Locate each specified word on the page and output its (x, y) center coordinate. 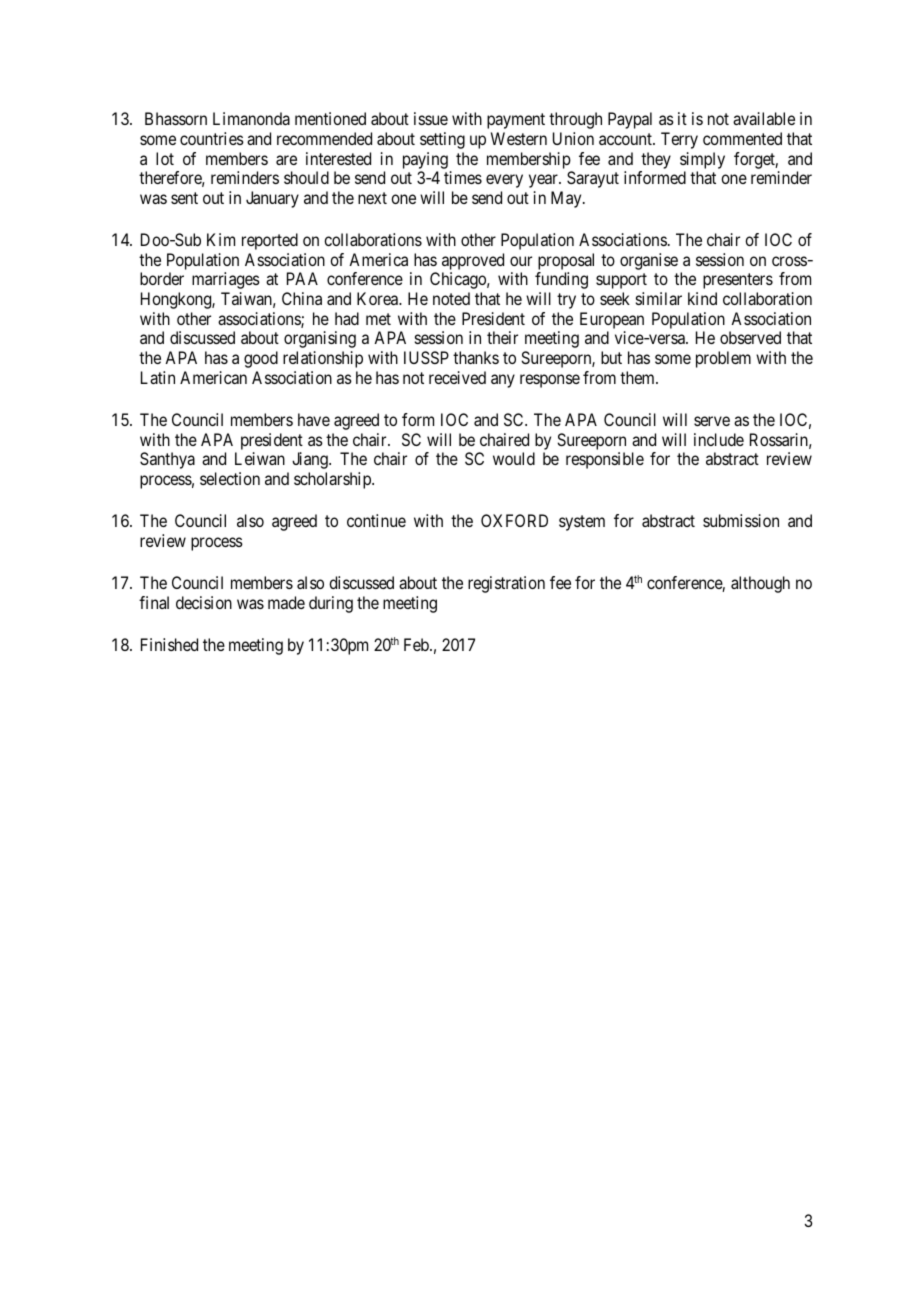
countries (212, 138)
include (719, 439)
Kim (221, 239)
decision (204, 602)
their (502, 337)
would (514, 458)
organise (649, 261)
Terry (679, 140)
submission (741, 520)
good (261, 359)
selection (230, 478)
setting (442, 140)
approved (473, 261)
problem (723, 359)
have (314, 419)
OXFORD (514, 520)
